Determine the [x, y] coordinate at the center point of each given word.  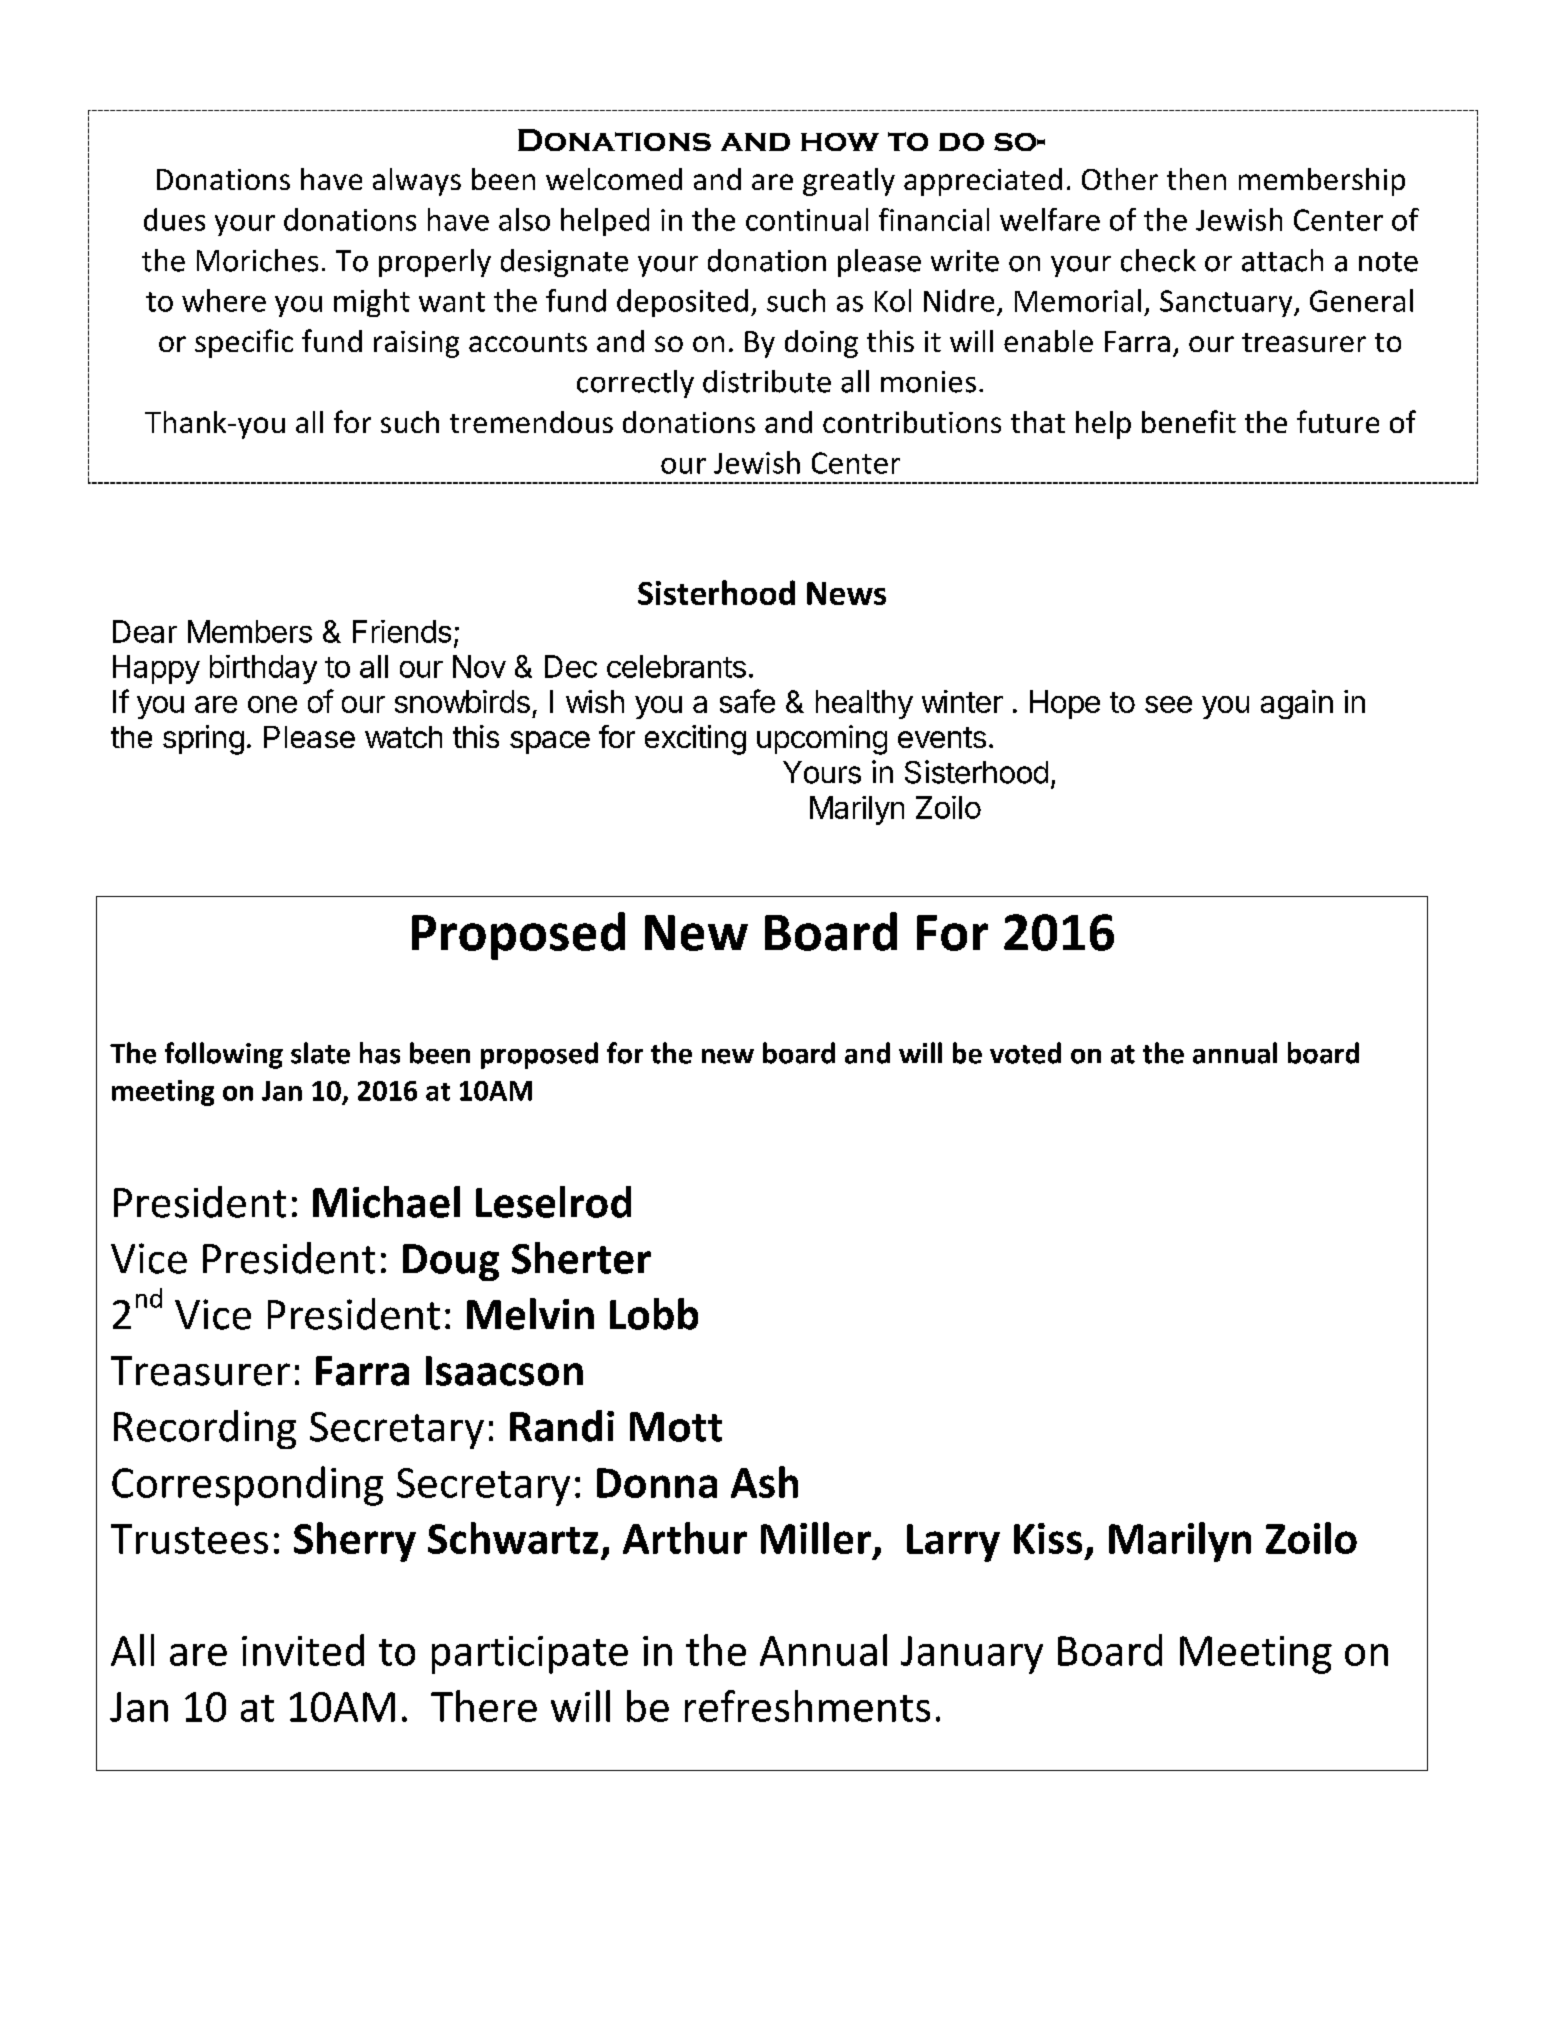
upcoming [822, 740]
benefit [1189, 421]
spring [203, 740]
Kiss [1048, 1538]
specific [244, 343]
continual [807, 219]
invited [303, 1650]
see [1168, 704]
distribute [767, 381]
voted [1025, 1053]
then [1196, 179]
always [417, 182]
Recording [205, 1429]
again [1297, 704]
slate [320, 1053]
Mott [676, 1427]
